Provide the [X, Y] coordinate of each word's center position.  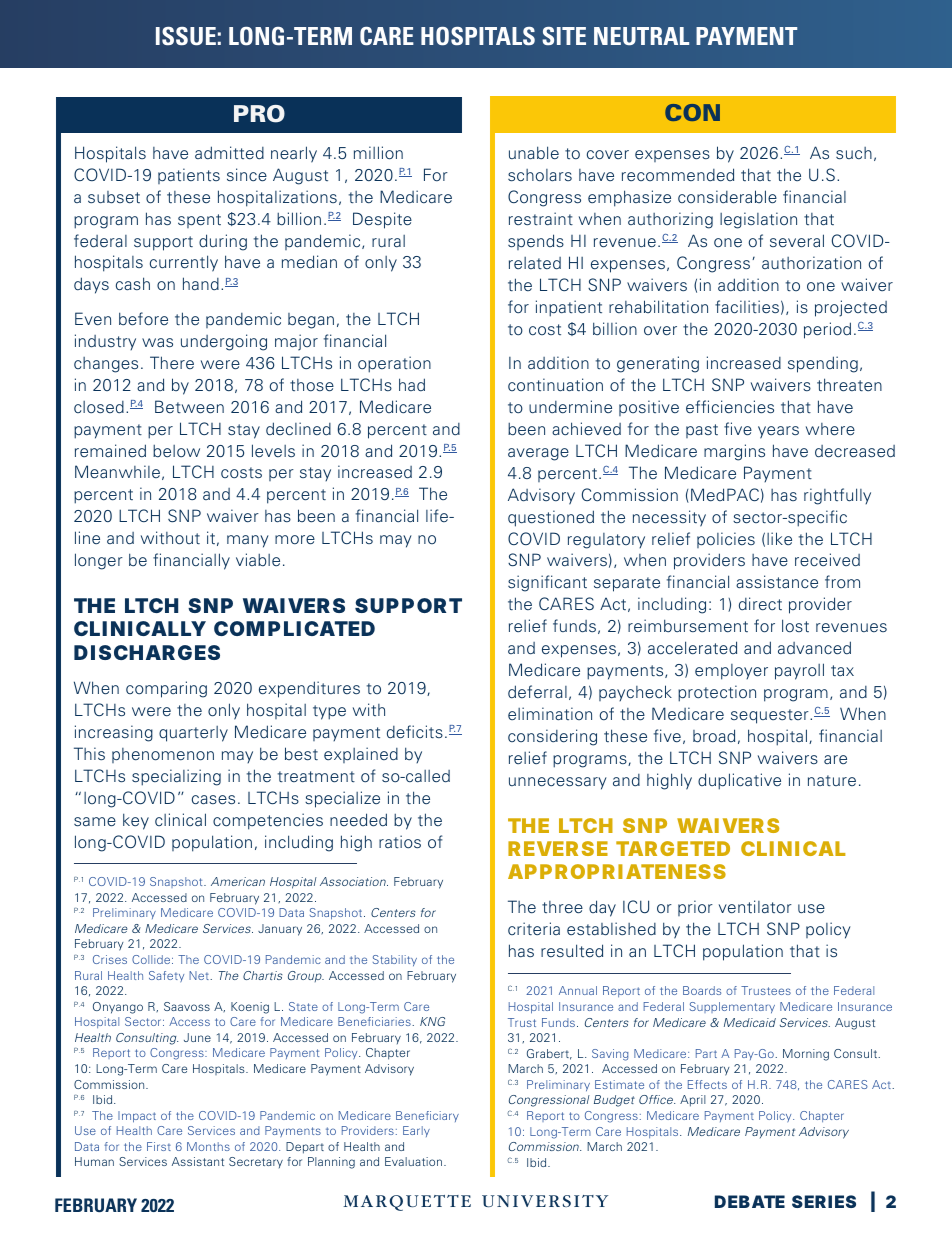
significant [547, 583]
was [157, 342]
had [412, 385]
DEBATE [750, 1201]
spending [823, 364]
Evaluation [413, 1161]
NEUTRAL [641, 36]
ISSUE [186, 36]
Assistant [198, 1161]
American [238, 881]
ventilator [755, 907]
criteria [534, 928]
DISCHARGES [147, 652]
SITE [564, 36]
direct [760, 604]
